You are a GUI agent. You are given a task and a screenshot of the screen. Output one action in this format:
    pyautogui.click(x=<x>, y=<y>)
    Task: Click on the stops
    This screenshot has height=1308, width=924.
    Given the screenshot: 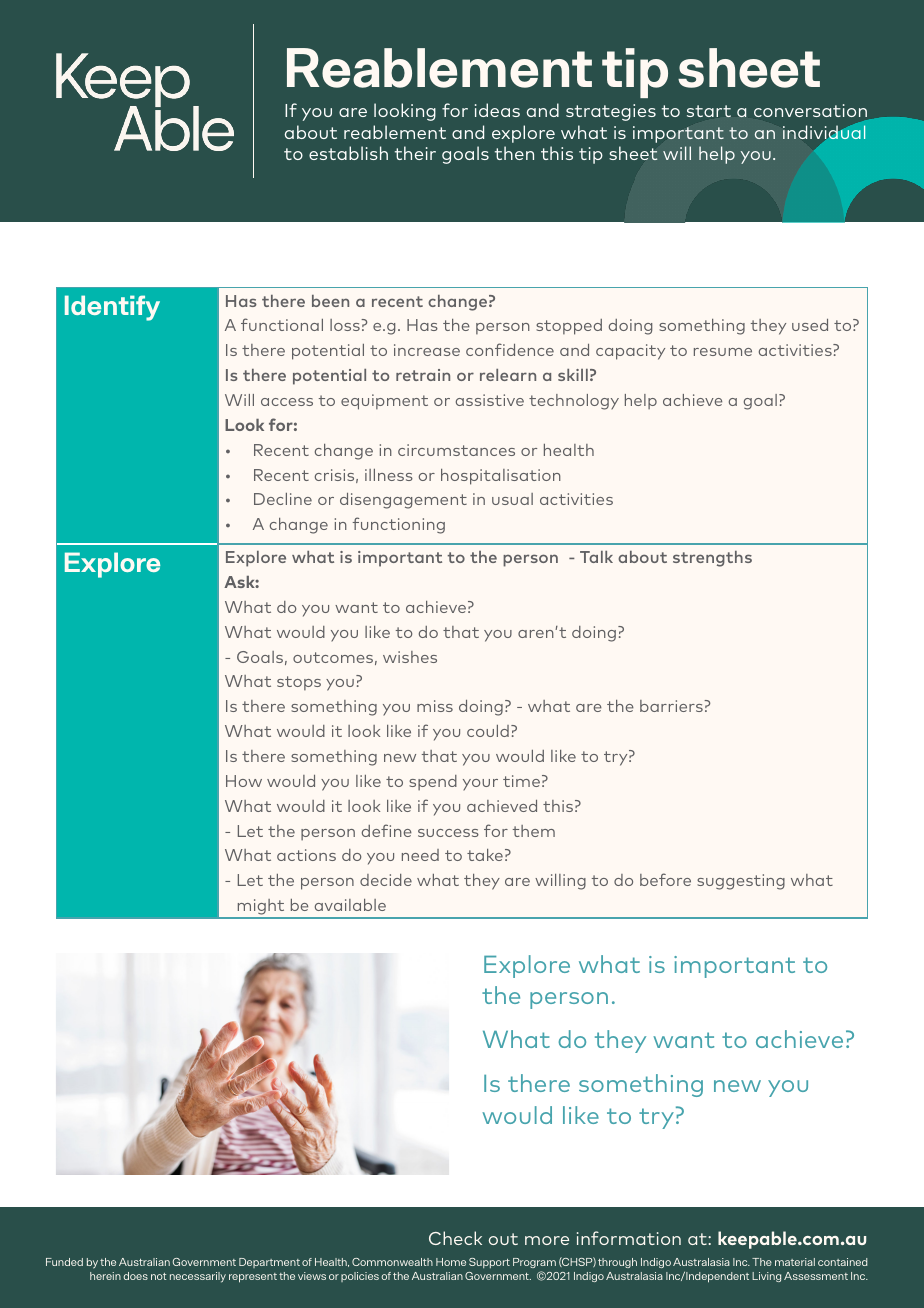 What is the action you would take?
    pyautogui.click(x=299, y=683)
